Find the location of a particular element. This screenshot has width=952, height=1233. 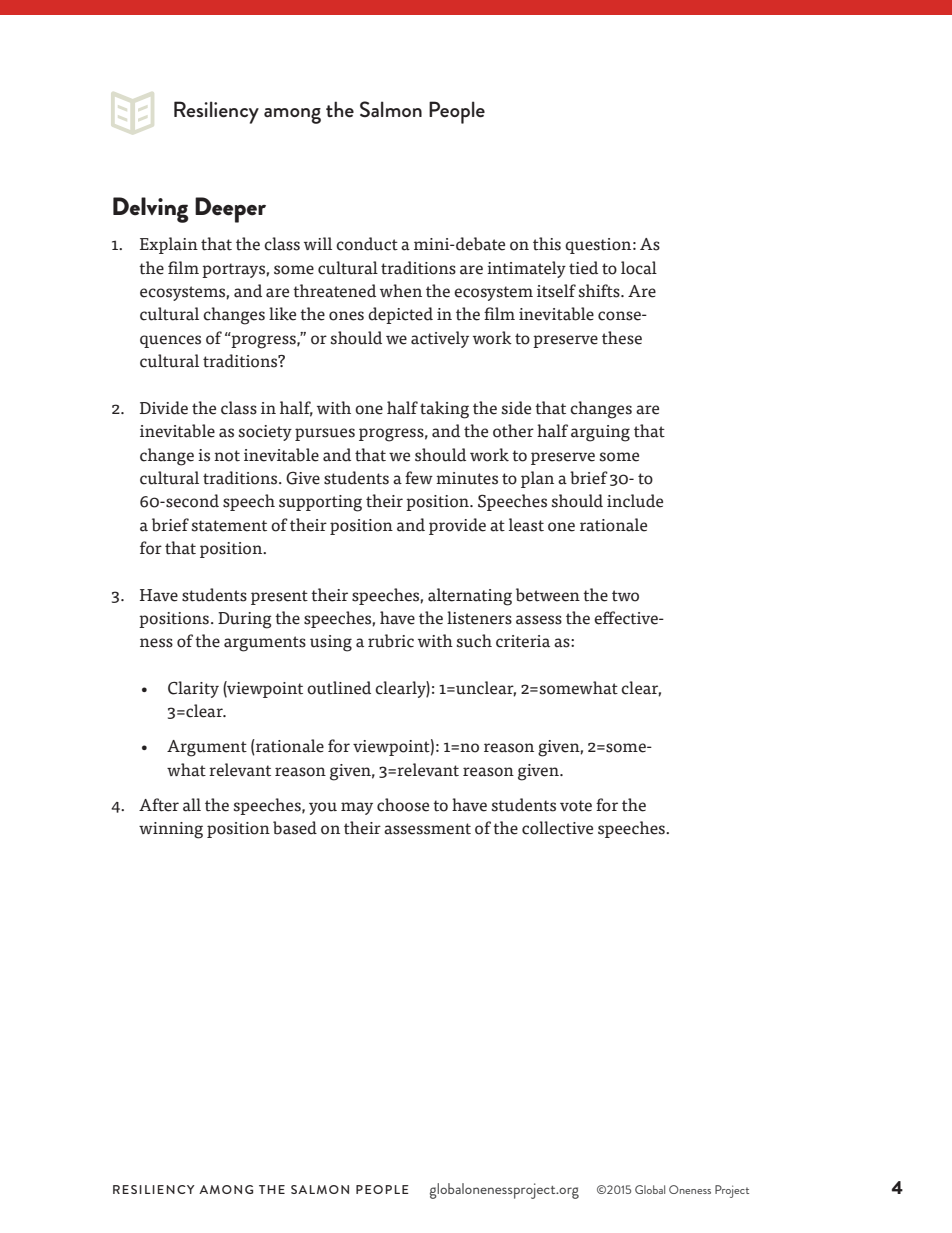

choose is located at coordinates (403, 805).
